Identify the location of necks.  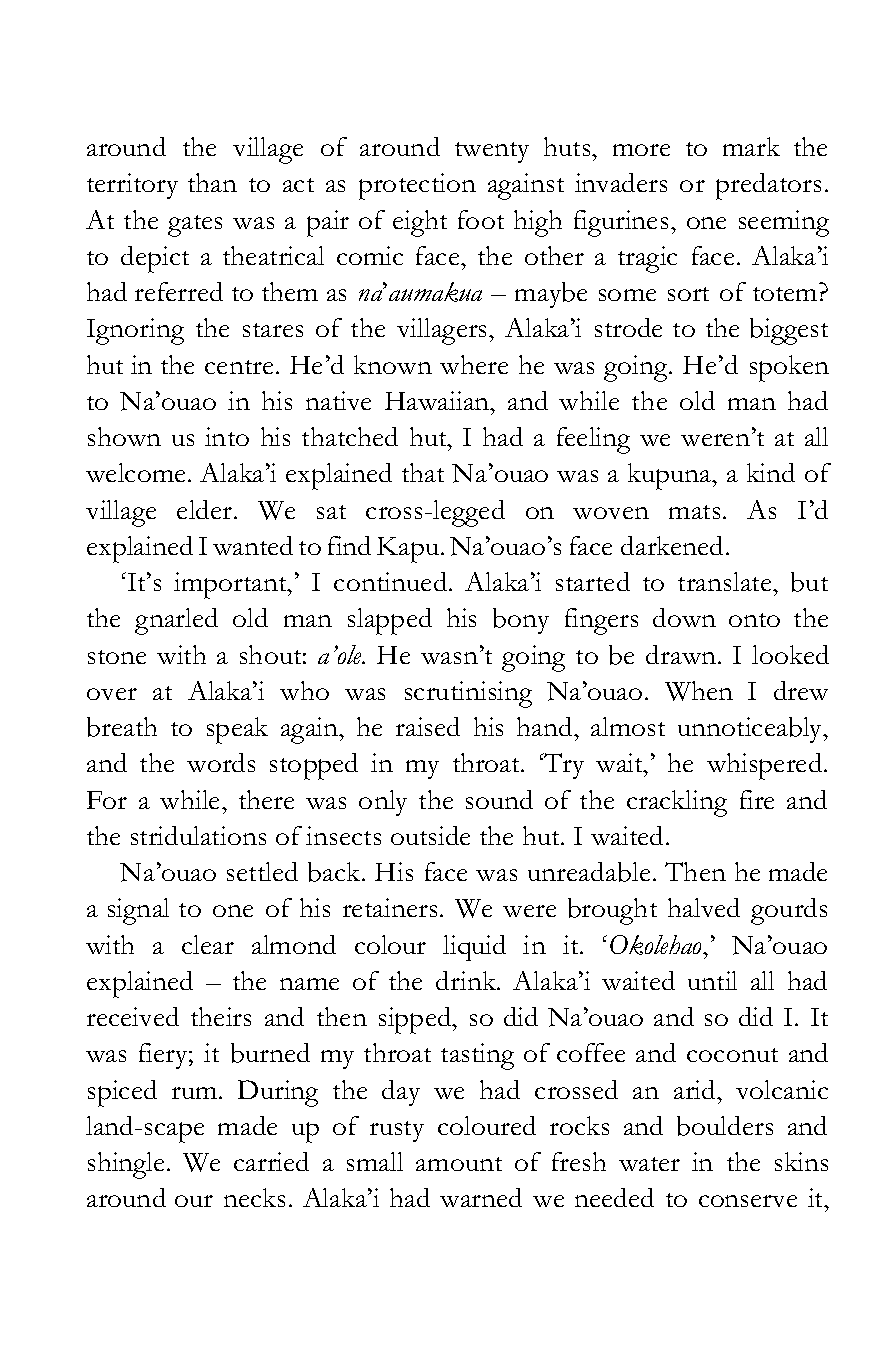
(254, 1197).
